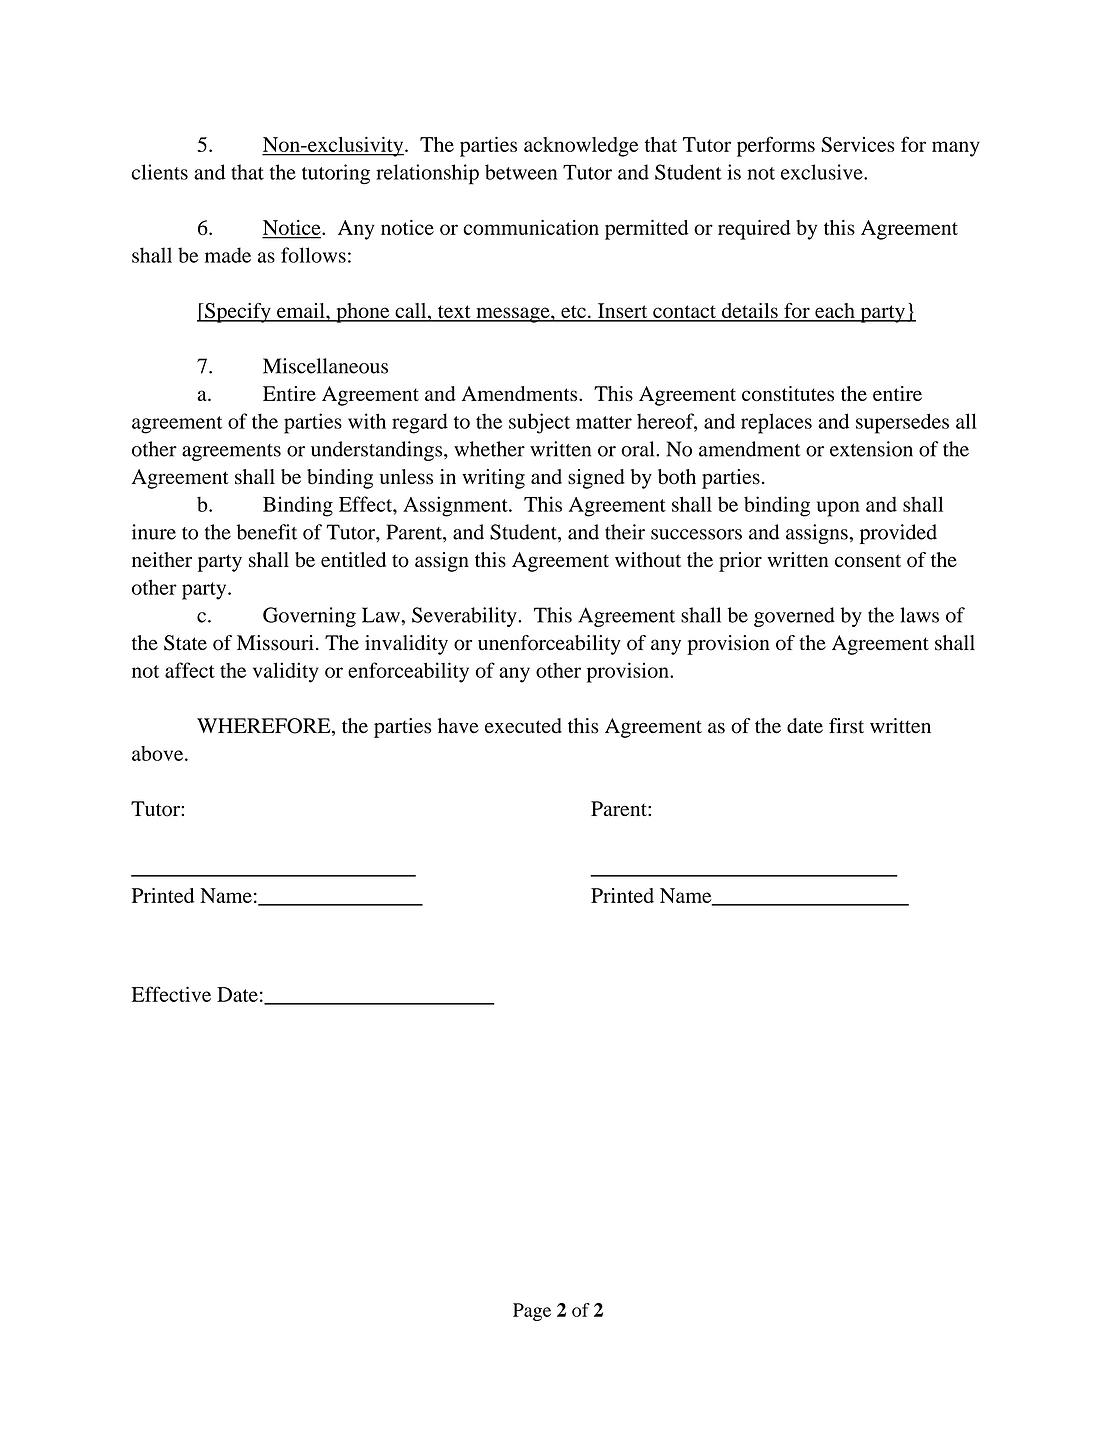  Describe the element at coordinates (160, 172) in the screenshot. I see `clients` at that location.
